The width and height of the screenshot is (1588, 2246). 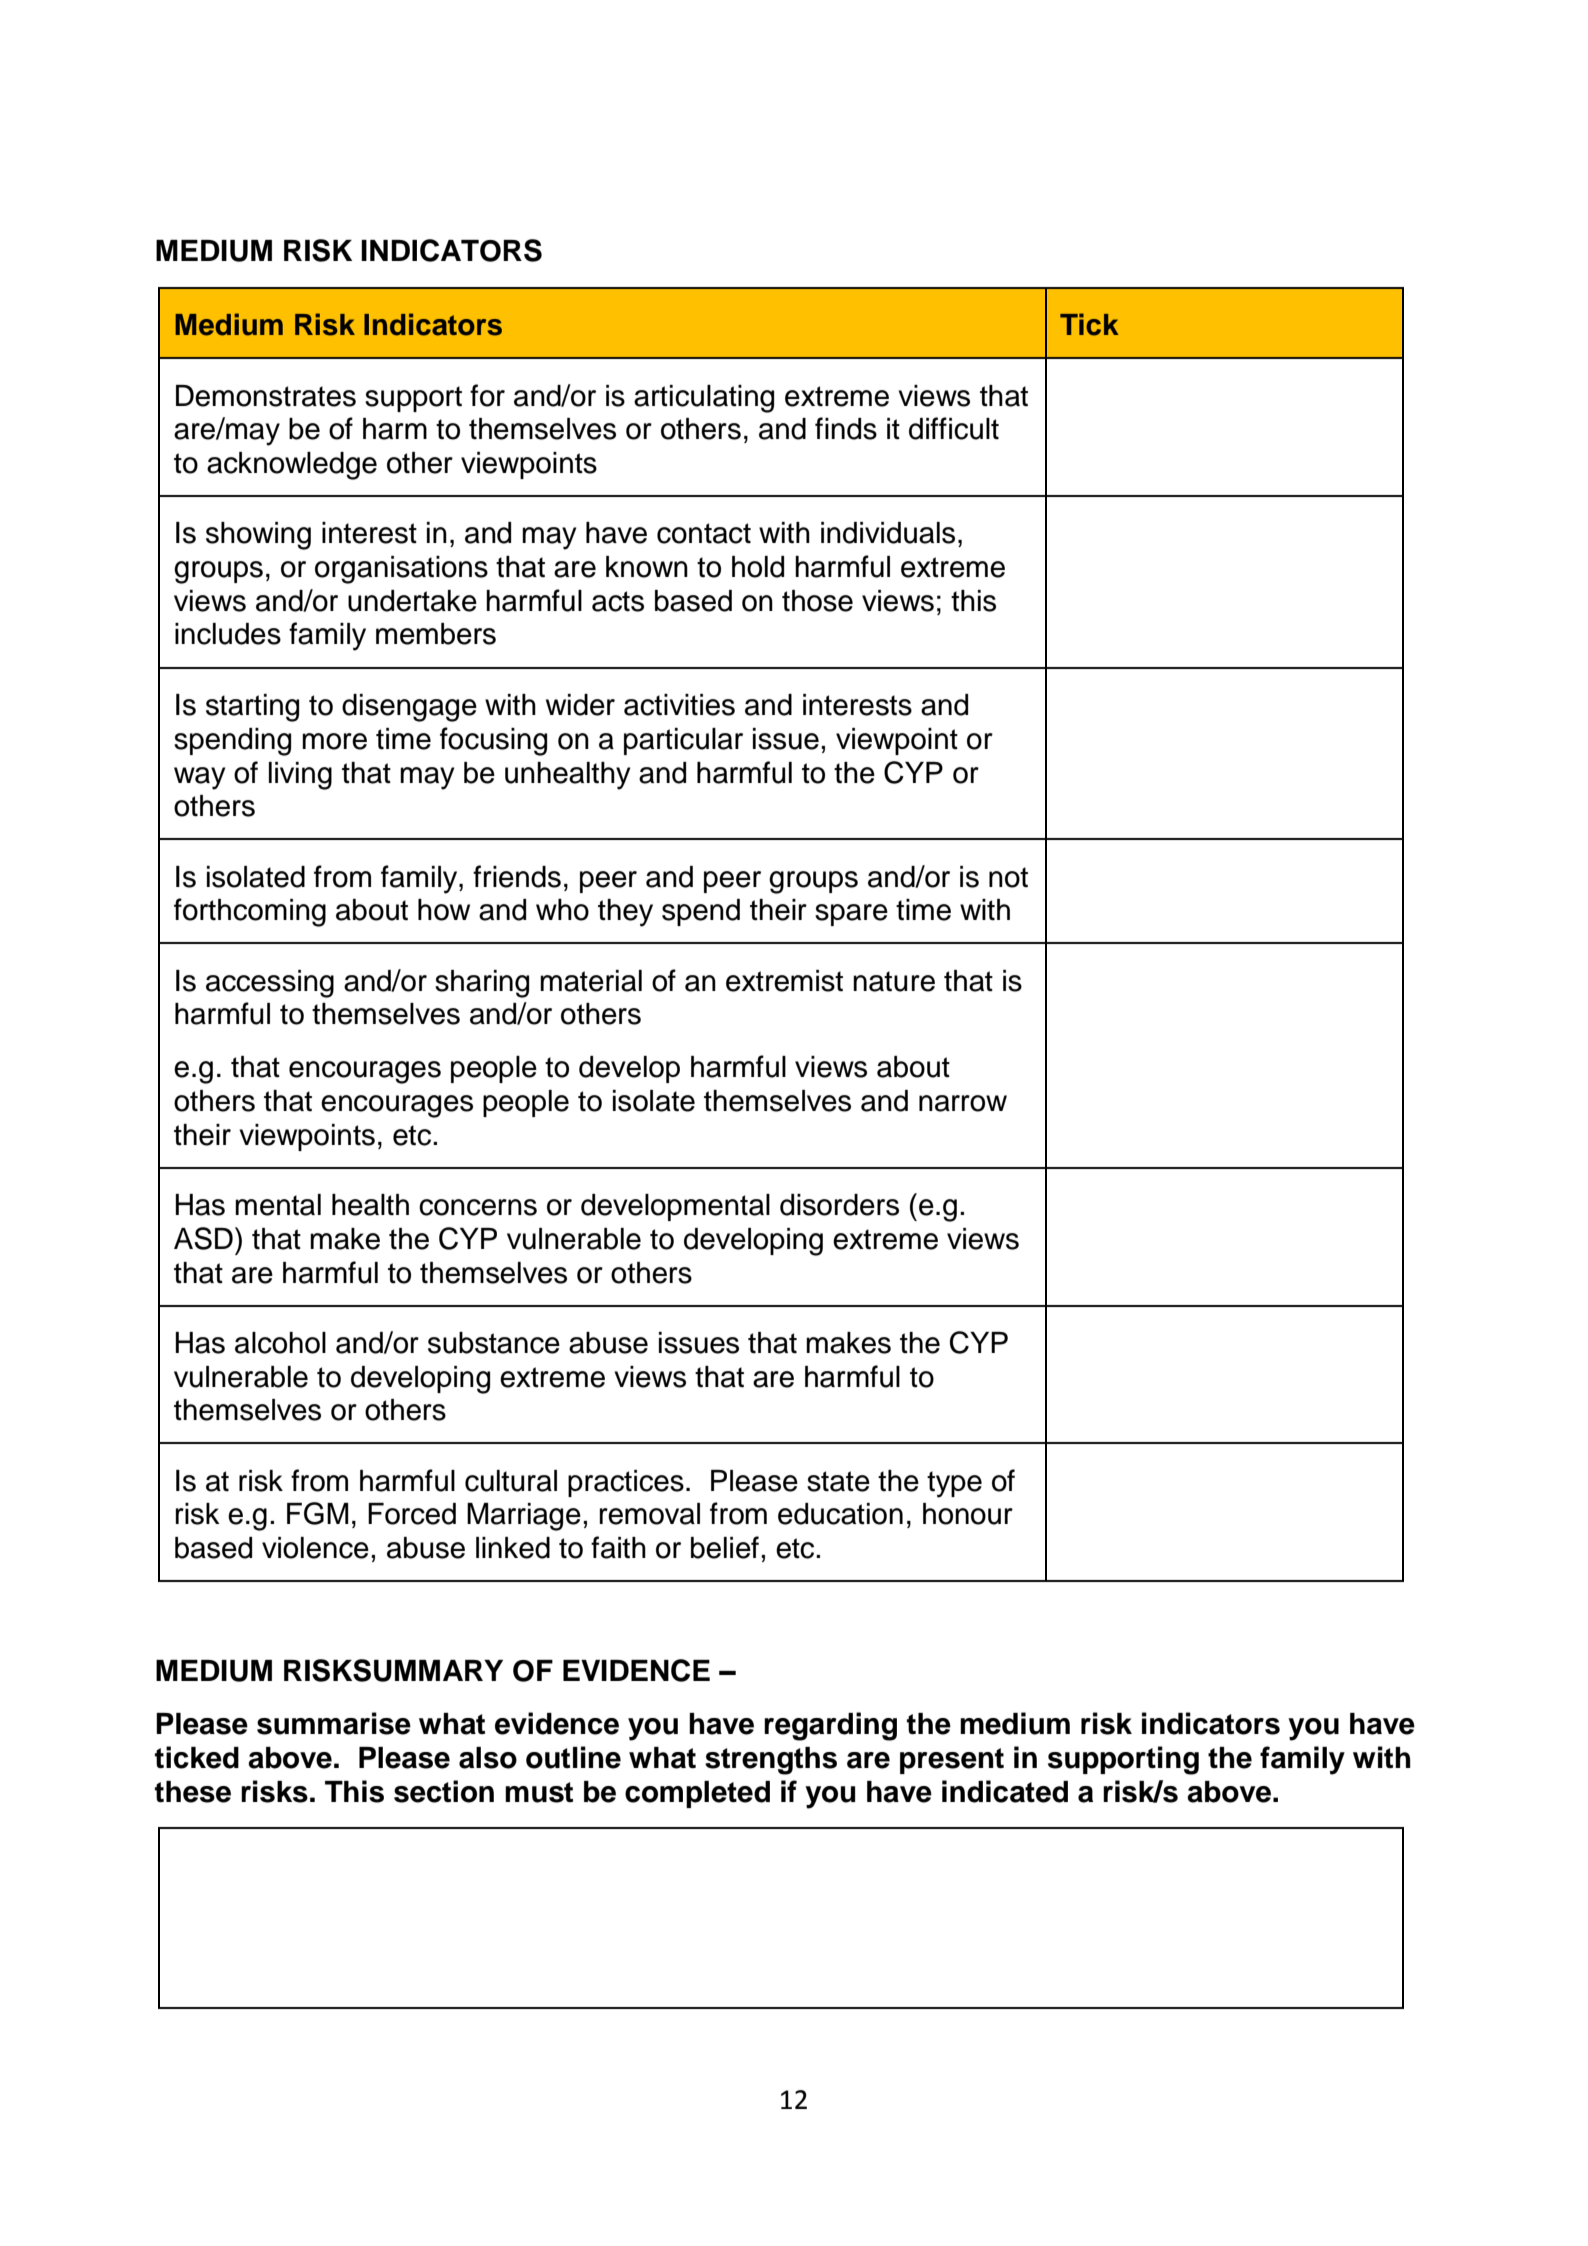 What do you see at coordinates (270, 984) in the screenshot?
I see `accessing` at bounding box center [270, 984].
